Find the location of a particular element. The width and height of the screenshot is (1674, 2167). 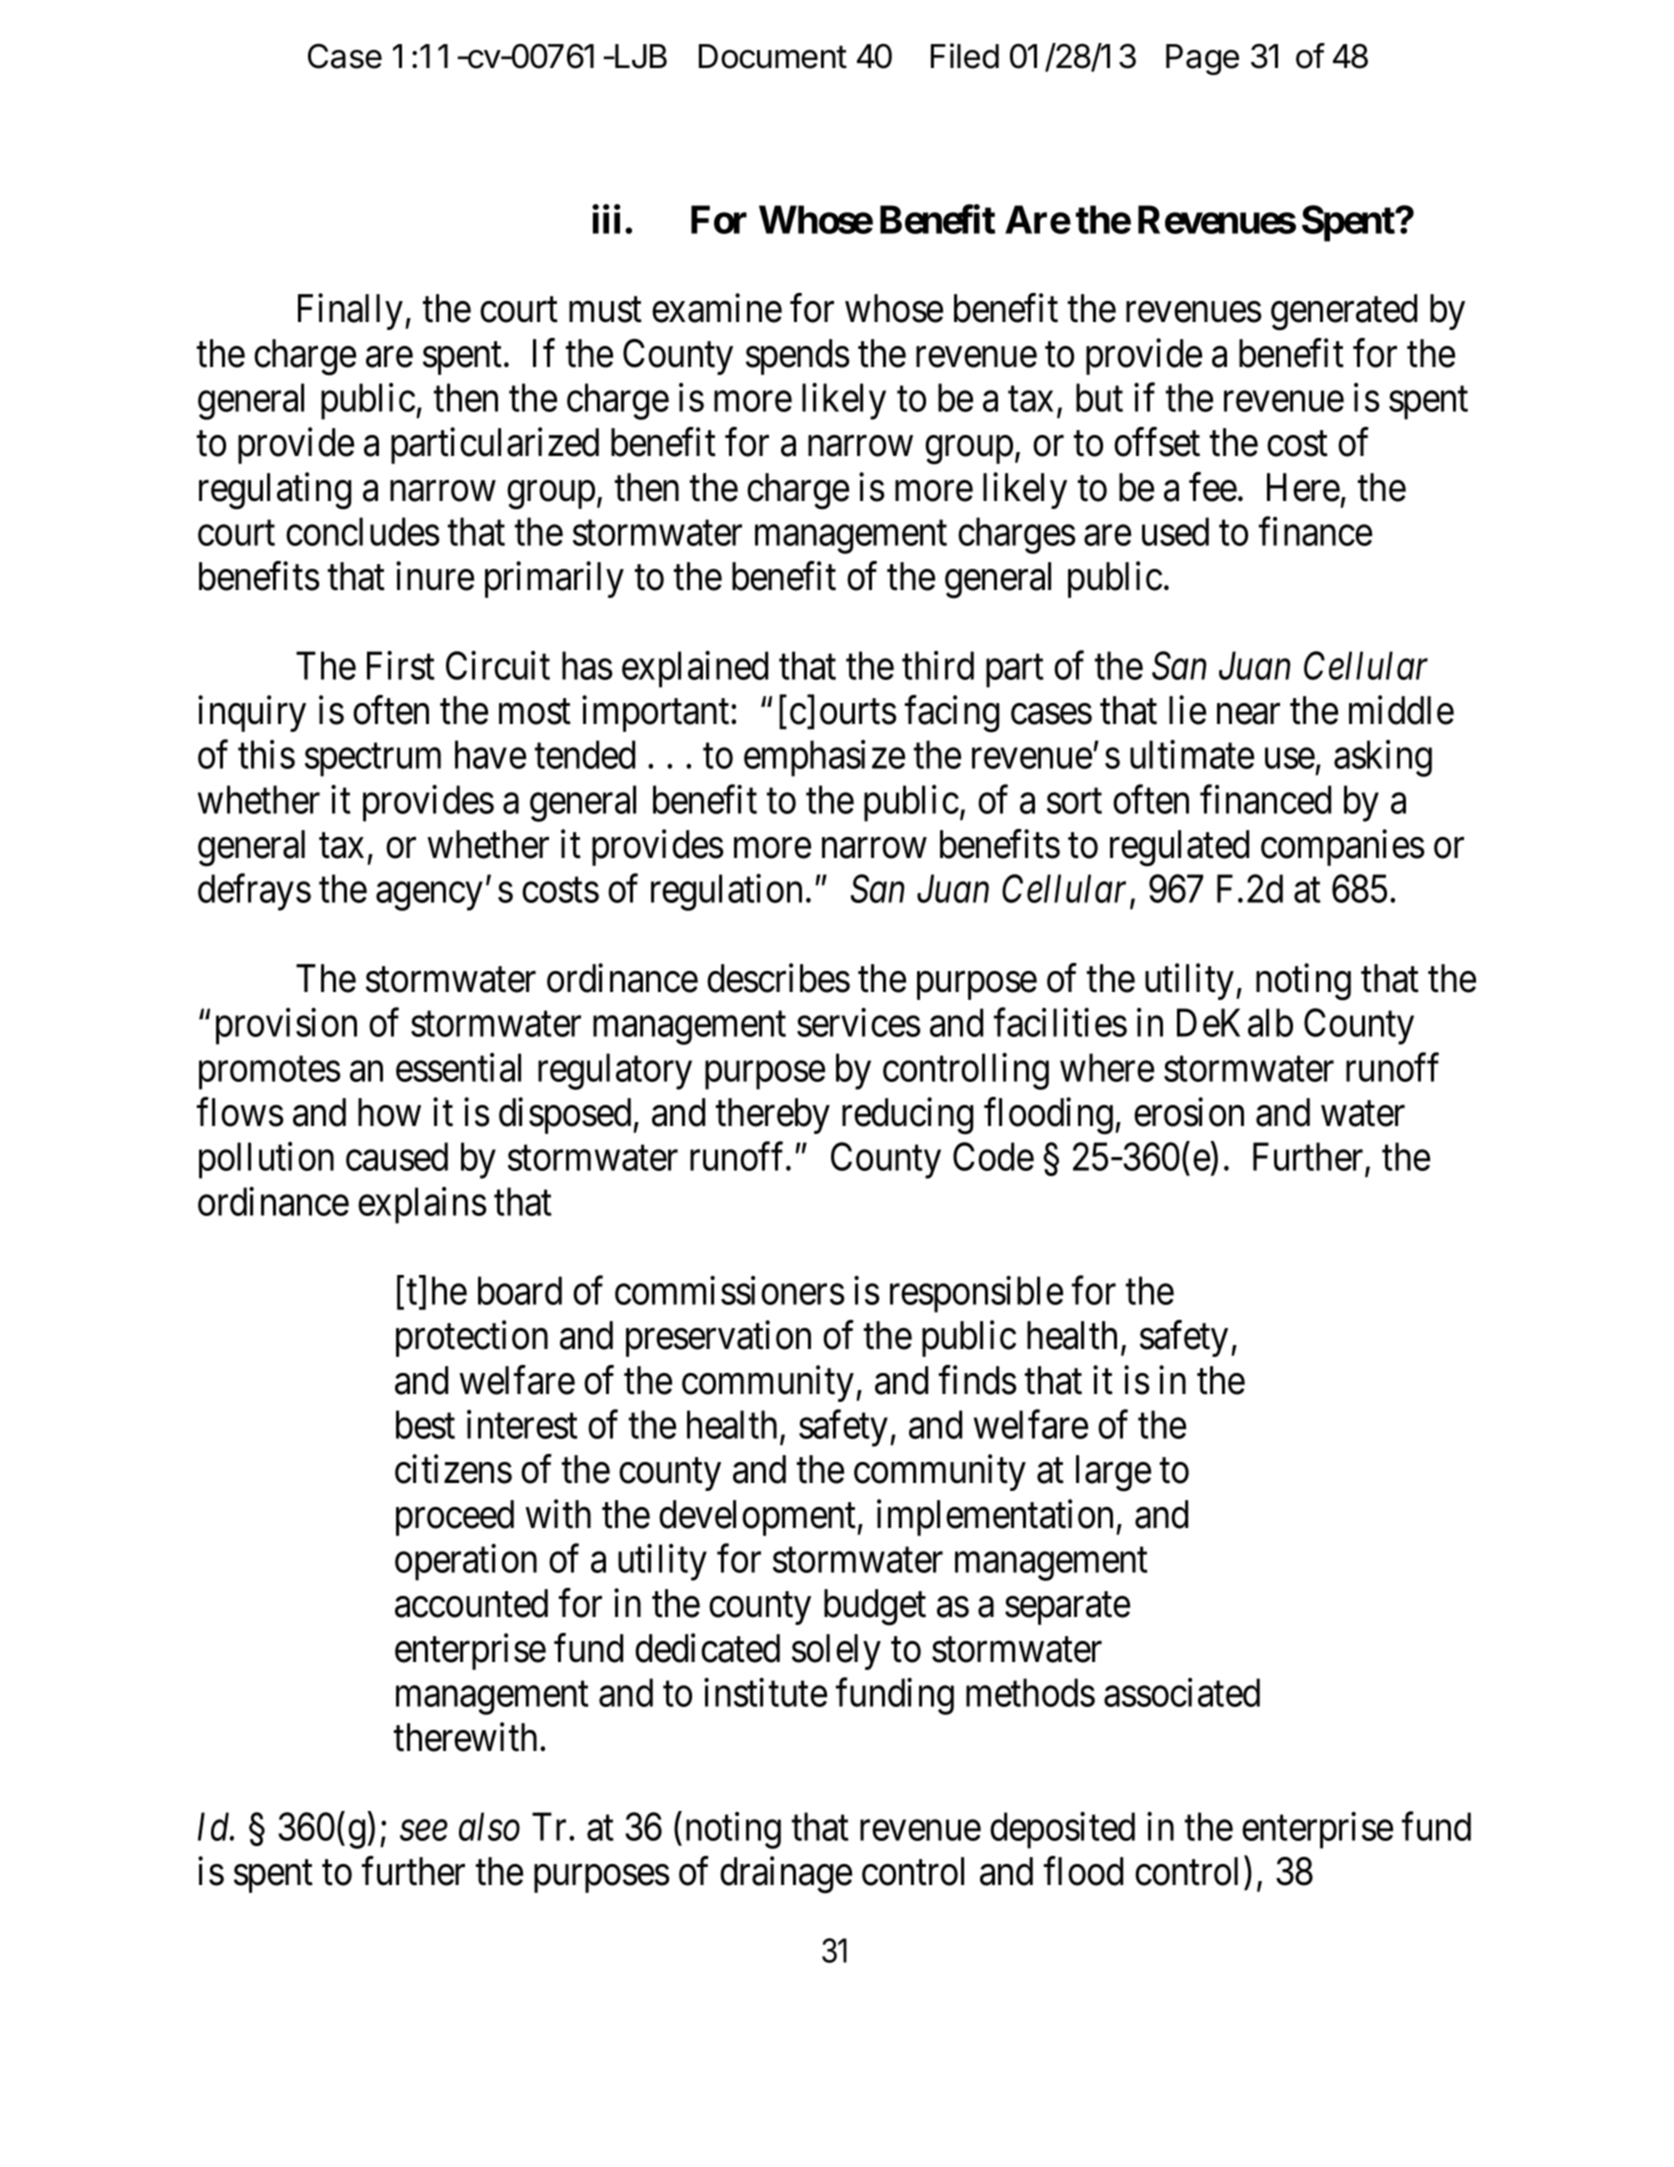

Document is located at coordinates (773, 56).
